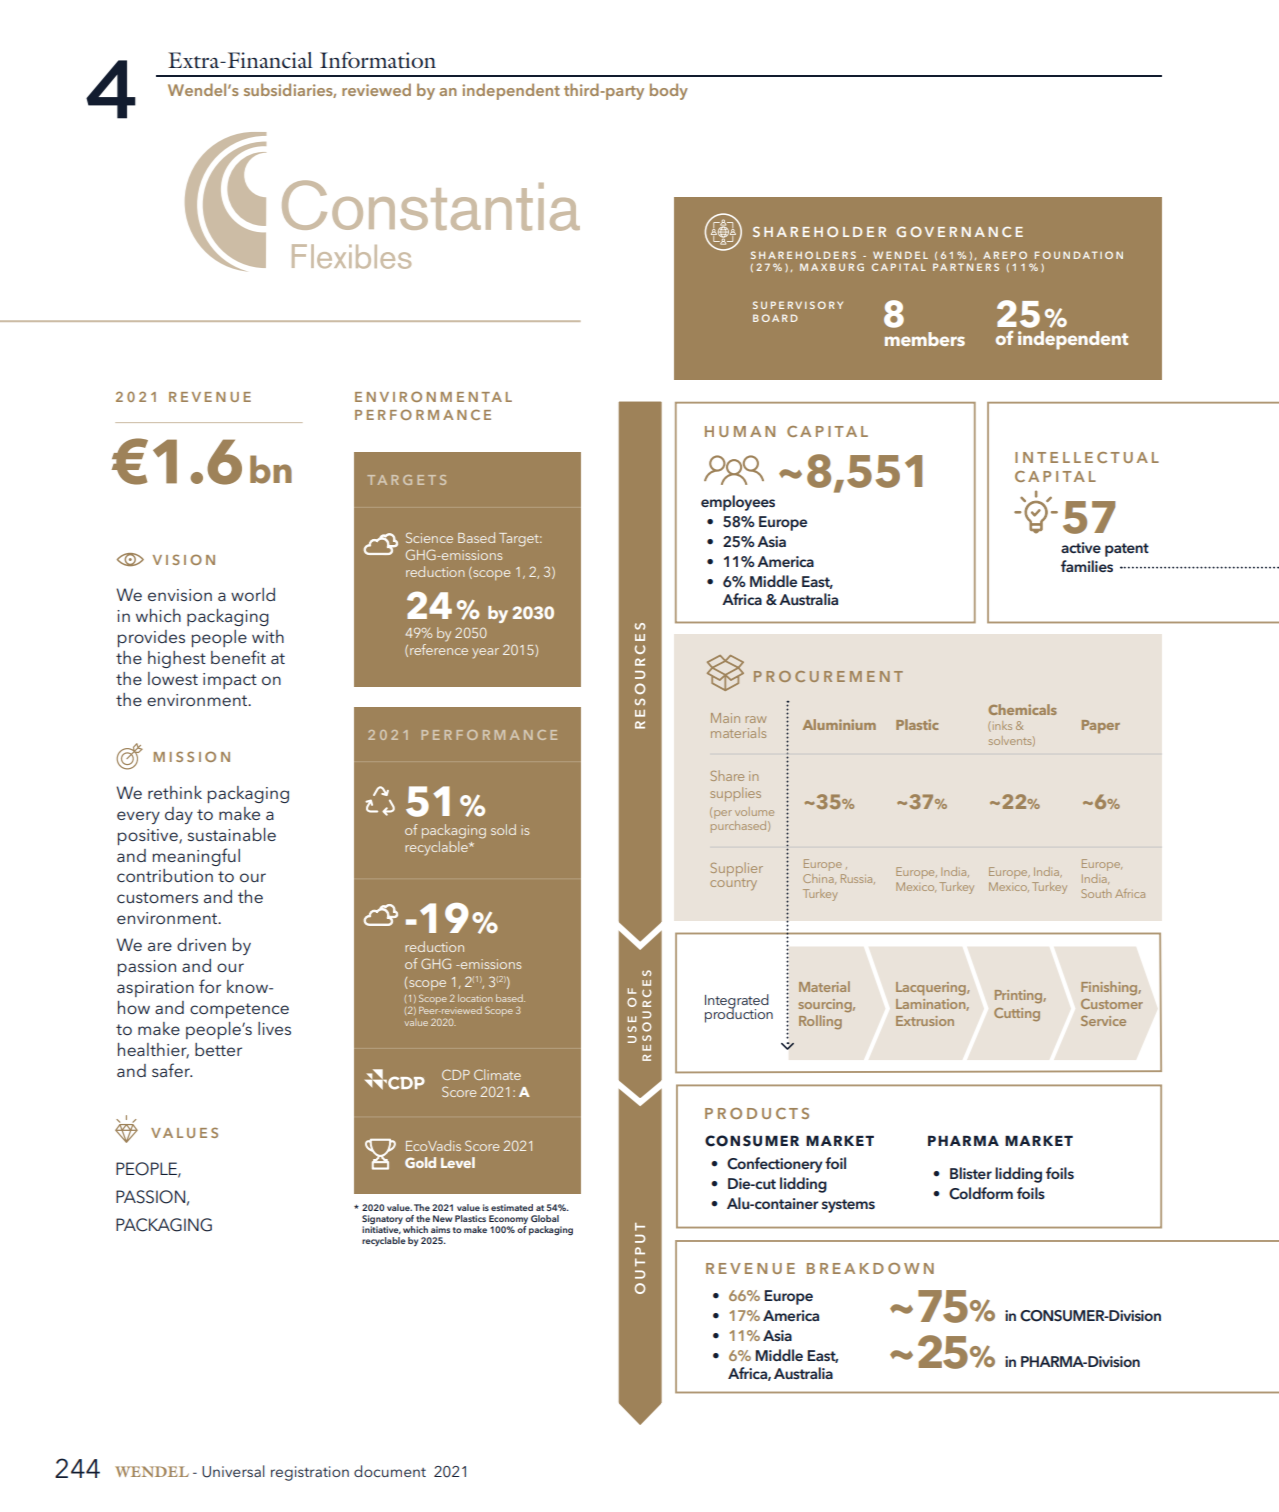 The width and height of the screenshot is (1279, 1512). What do you see at coordinates (959, 231) in the screenshot?
I see `GOVERNANCE` at bounding box center [959, 231].
